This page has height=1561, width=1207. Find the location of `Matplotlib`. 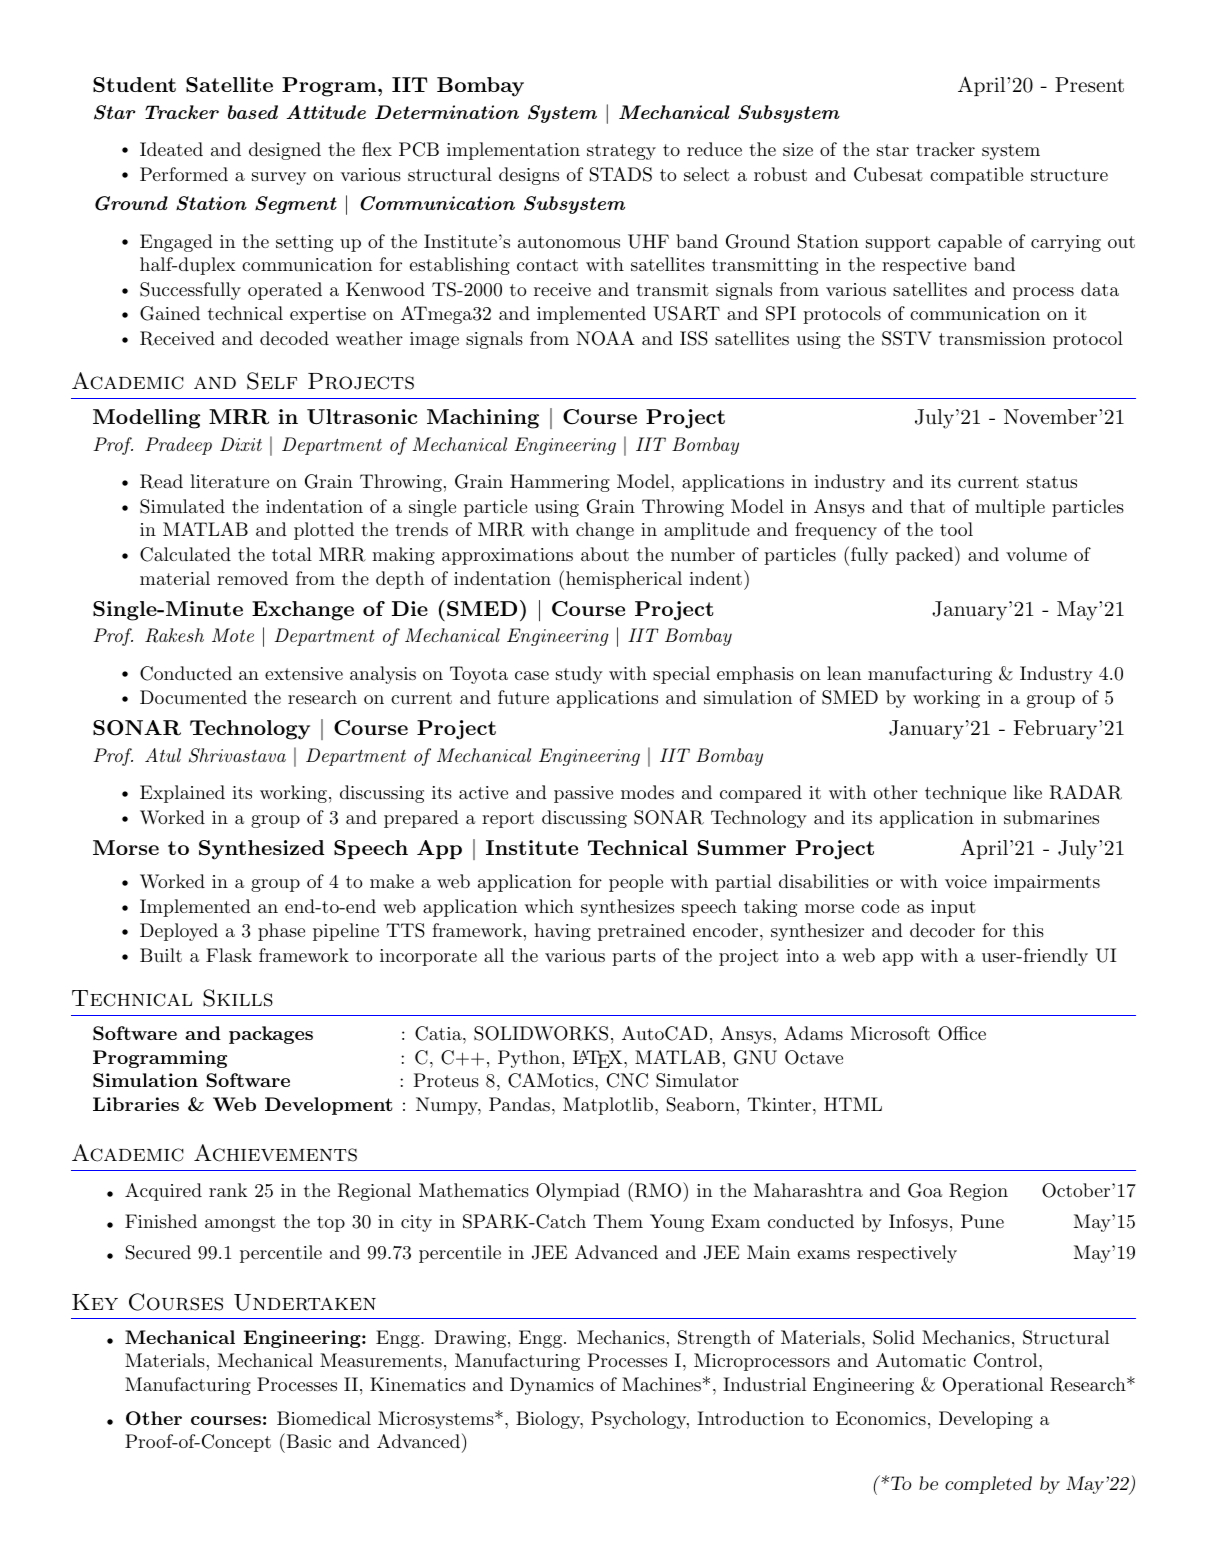

Matplotlib is located at coordinates (608, 1106).
